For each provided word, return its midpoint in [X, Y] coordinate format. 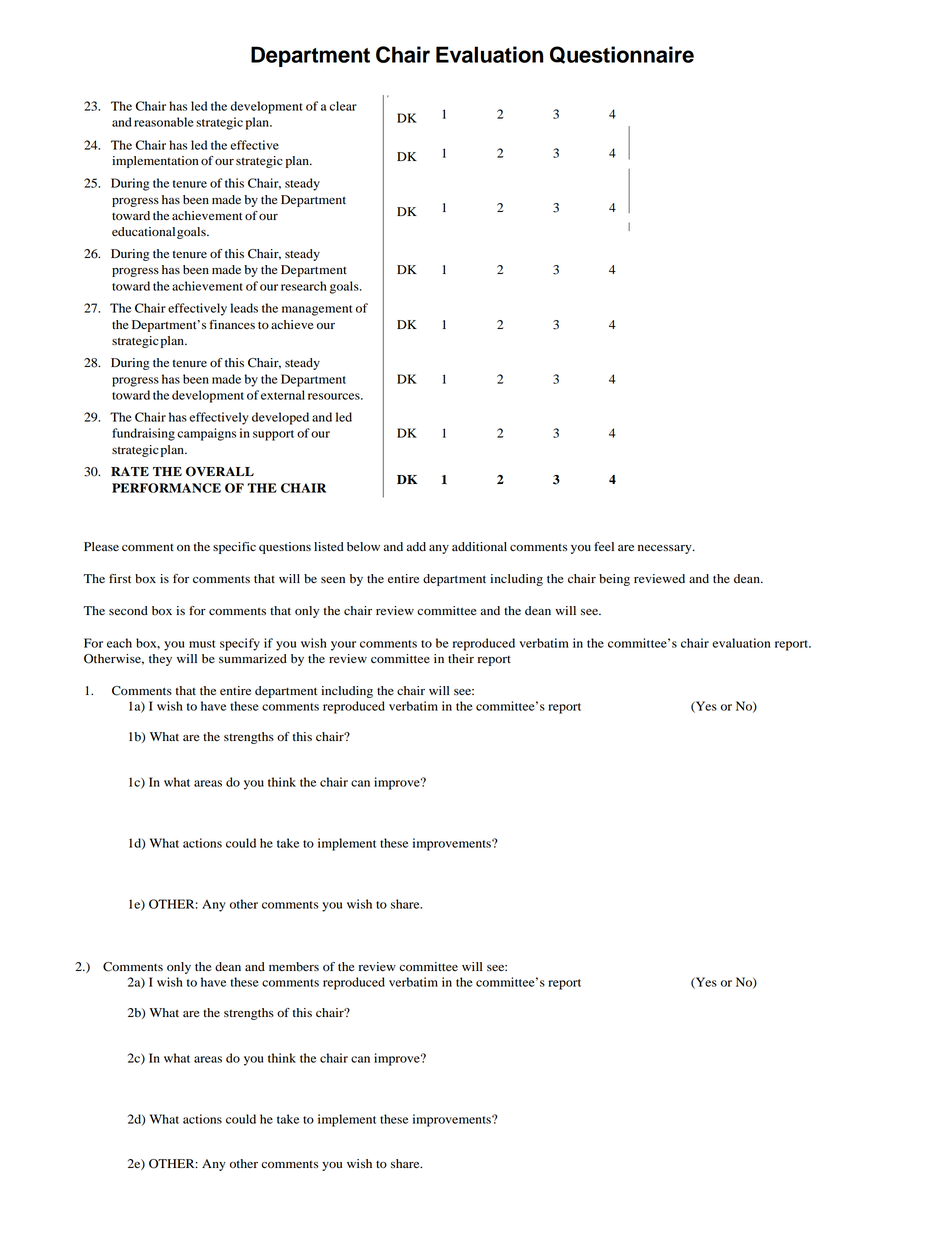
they [160, 660]
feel [604, 546]
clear [343, 106]
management [317, 310]
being [614, 580]
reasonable [164, 122]
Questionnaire [622, 55]
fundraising [143, 434]
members [294, 967]
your [343, 646]
